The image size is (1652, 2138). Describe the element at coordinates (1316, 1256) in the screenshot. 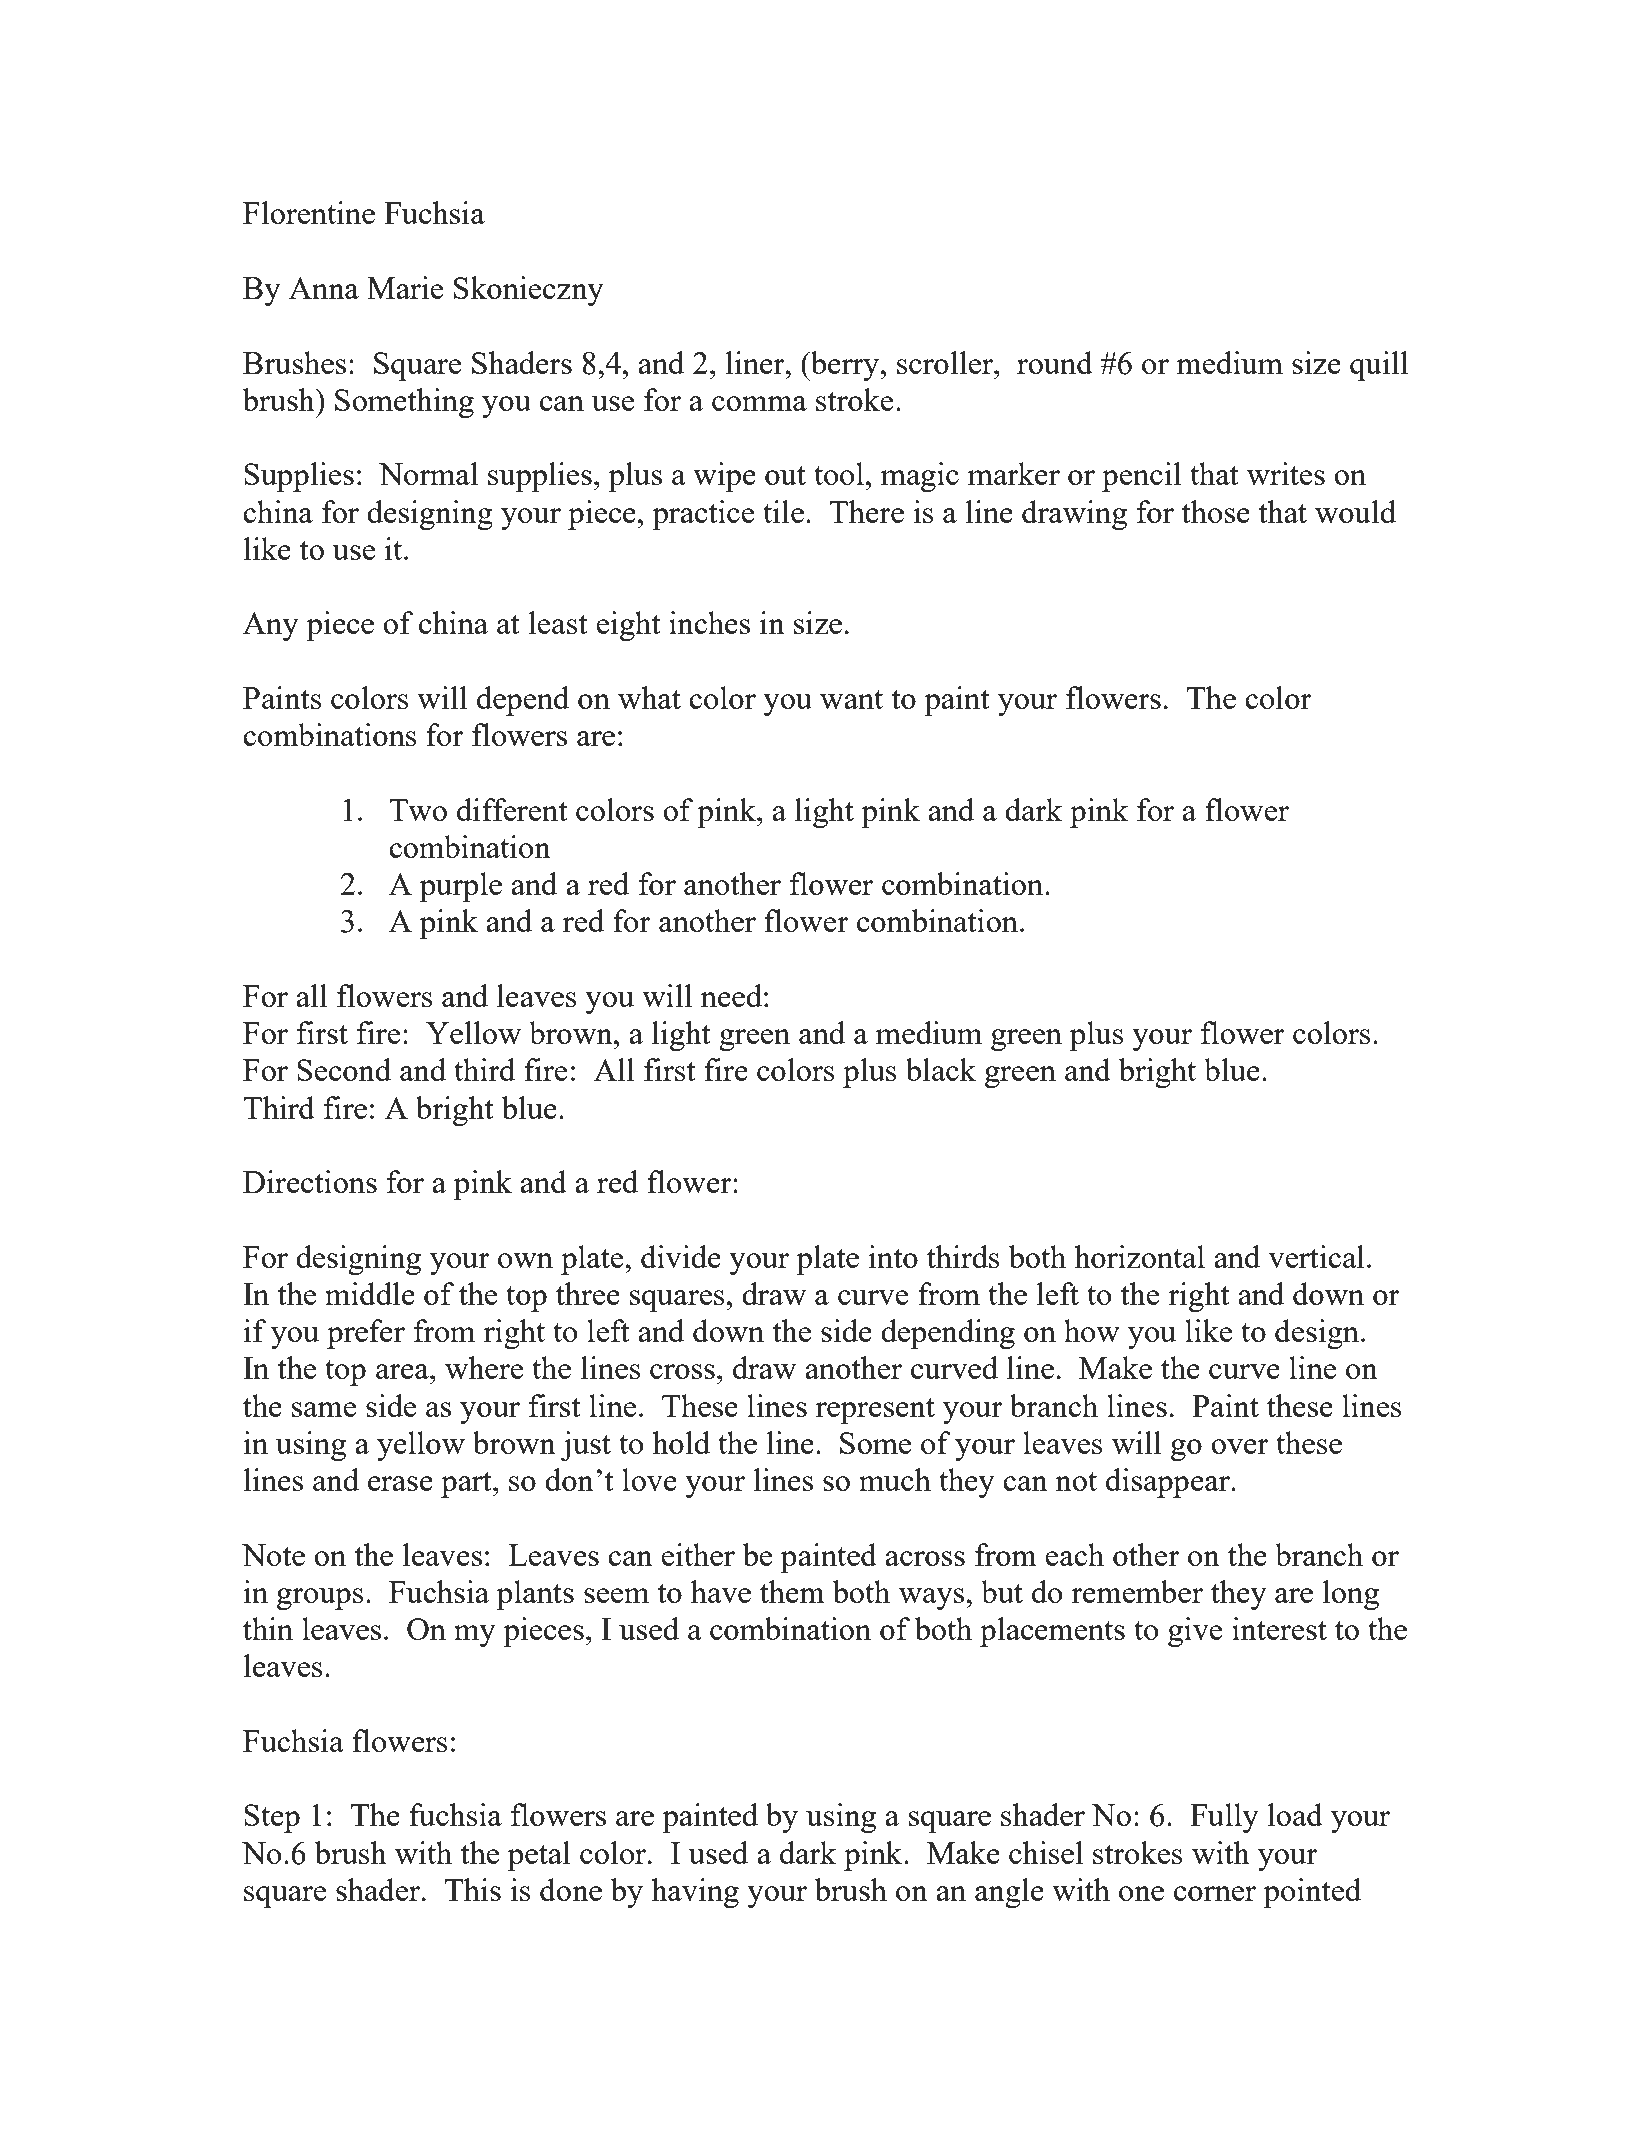

I see `vertical` at that location.
